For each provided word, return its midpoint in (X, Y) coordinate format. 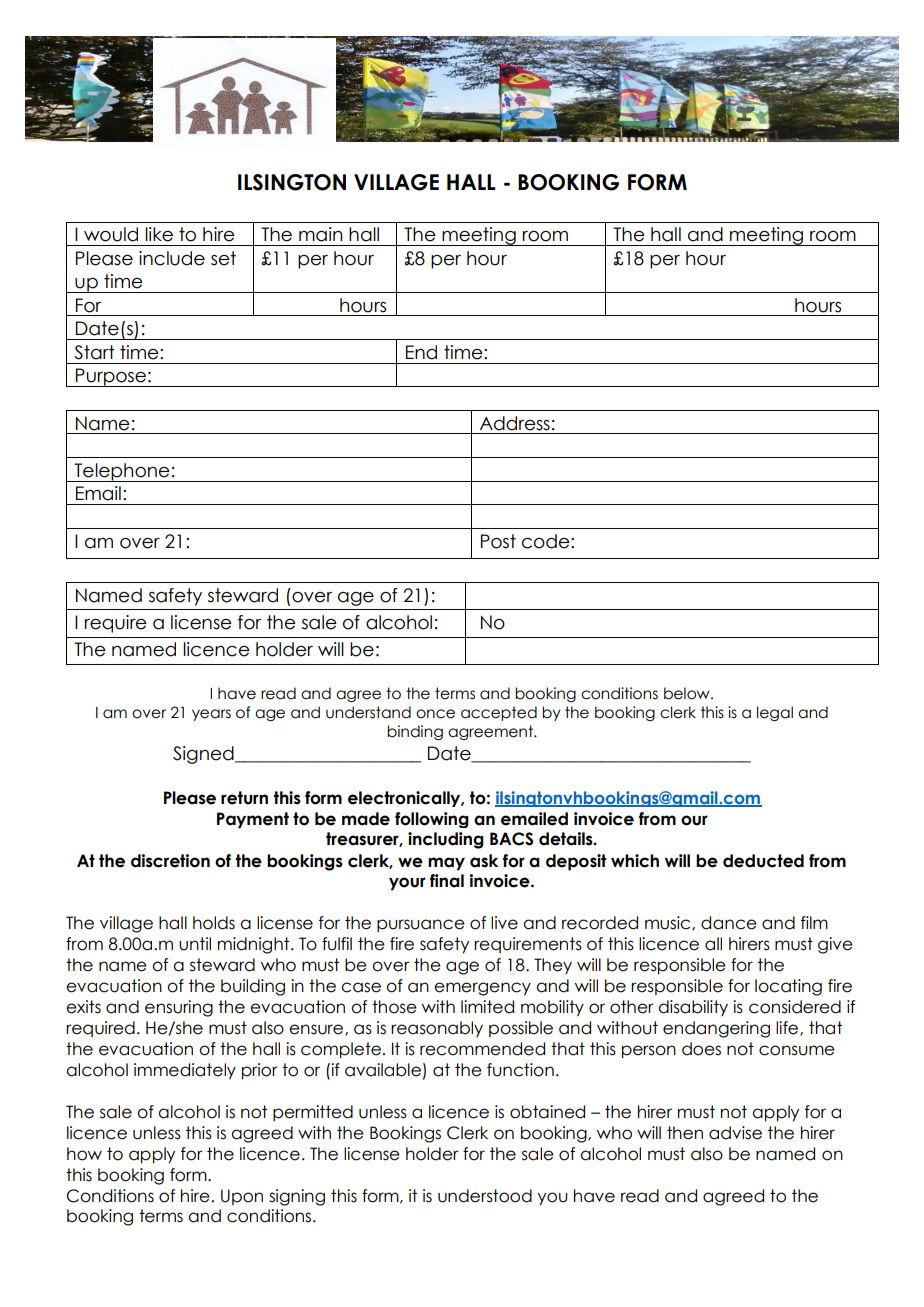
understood (485, 1196)
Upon (242, 1197)
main (320, 234)
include (172, 258)
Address (515, 423)
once (435, 714)
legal (775, 713)
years (211, 715)
